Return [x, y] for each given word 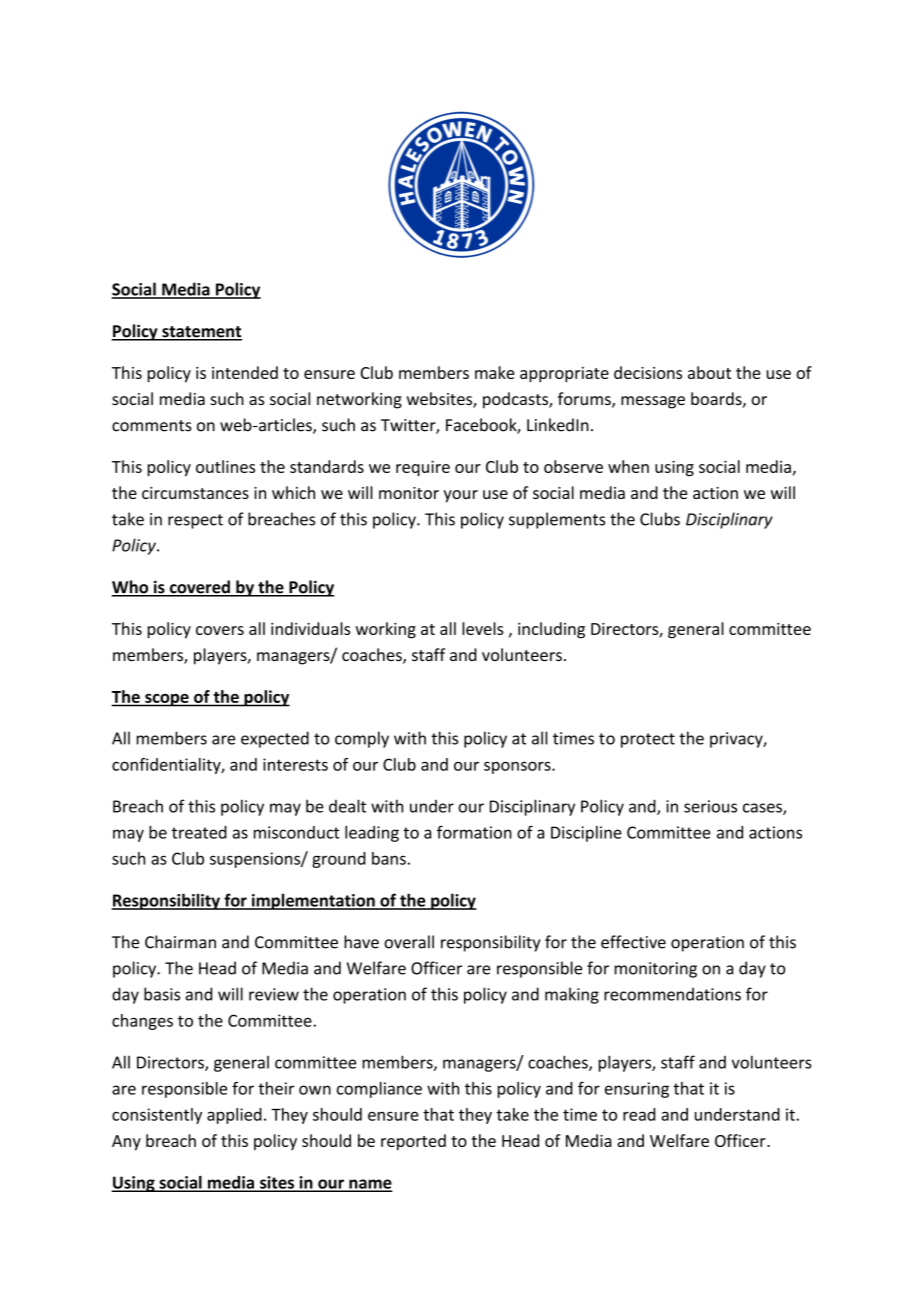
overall [409, 942]
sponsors [518, 767]
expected [275, 739]
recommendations [672, 994]
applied [234, 1116]
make [495, 372]
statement [201, 333]
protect [648, 740]
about [709, 372]
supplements [557, 520]
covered [199, 588]
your [461, 496]
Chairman [180, 942]
